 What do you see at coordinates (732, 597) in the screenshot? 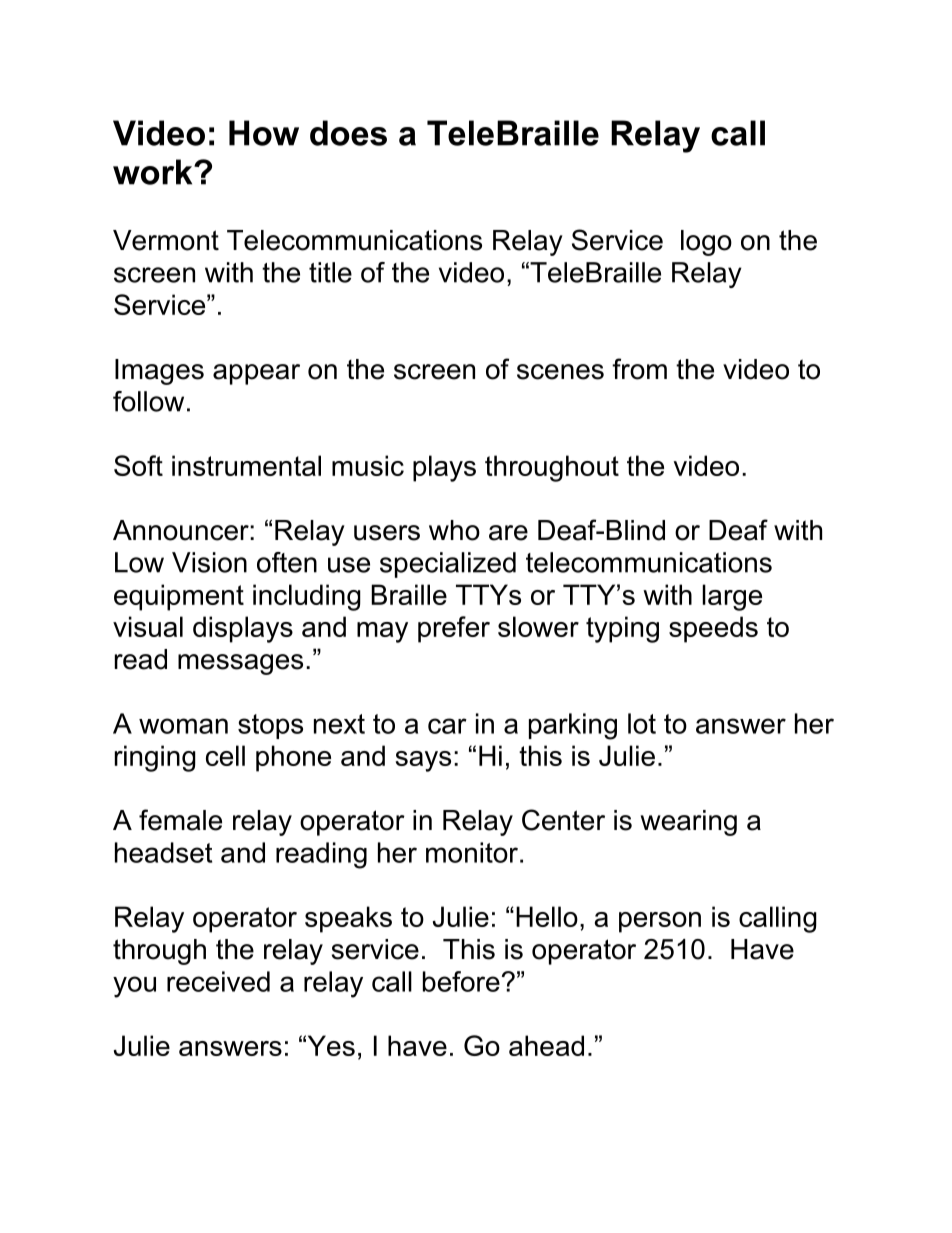
I see `large` at bounding box center [732, 597].
